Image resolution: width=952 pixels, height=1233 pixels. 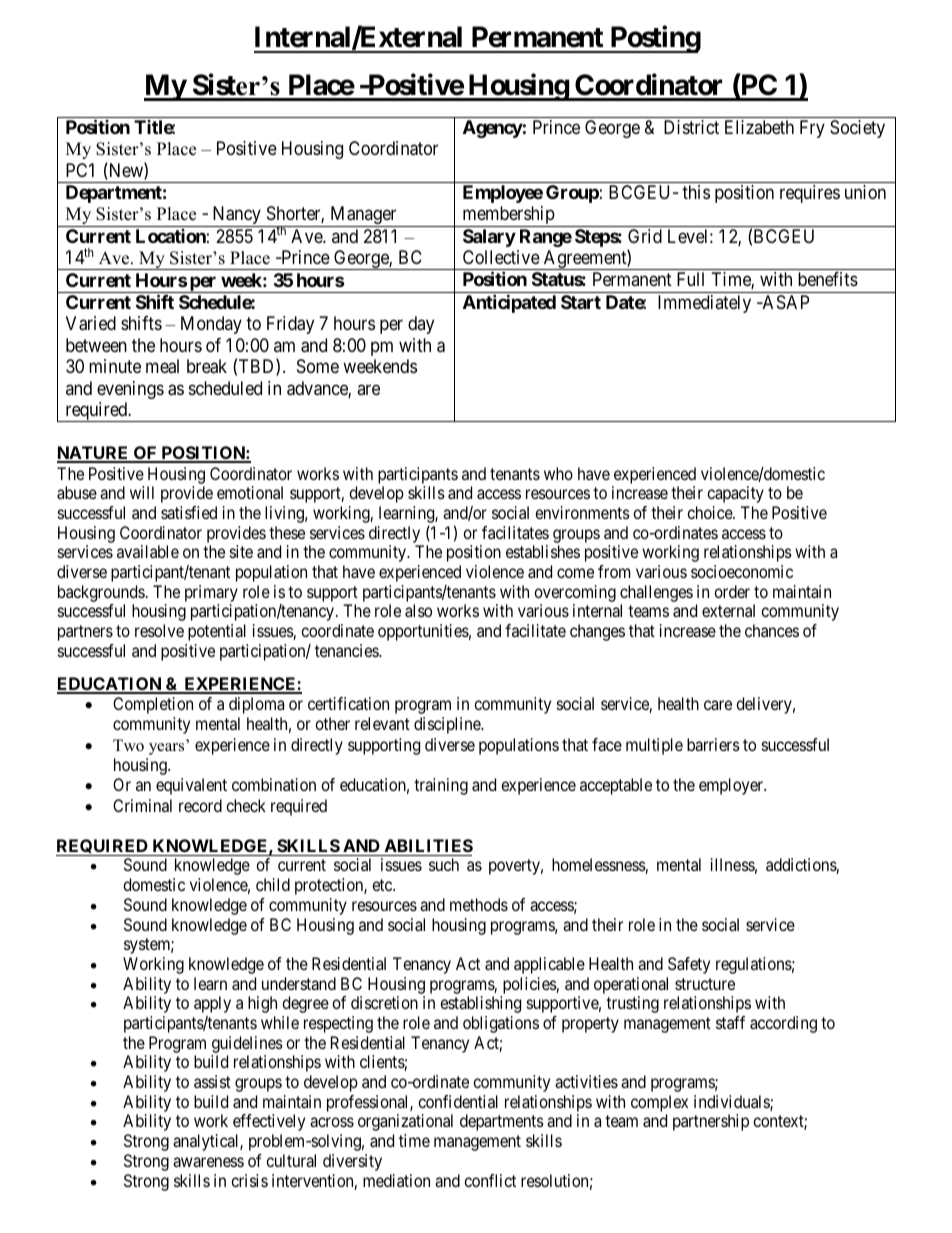 What do you see at coordinates (493, 129) in the document?
I see `Agency` at bounding box center [493, 129].
